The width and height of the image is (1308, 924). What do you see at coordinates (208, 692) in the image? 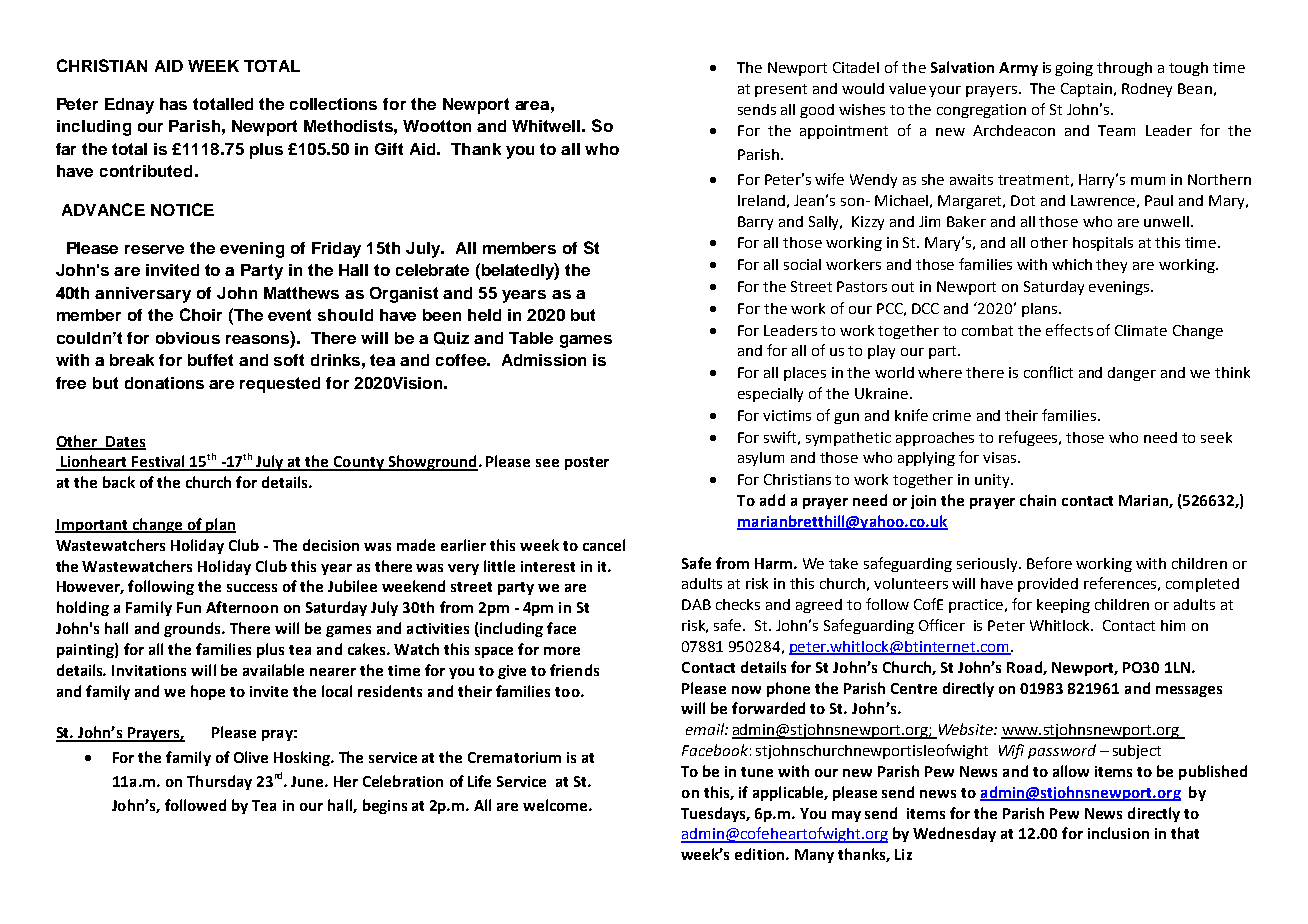
I see `hope` at bounding box center [208, 692].
